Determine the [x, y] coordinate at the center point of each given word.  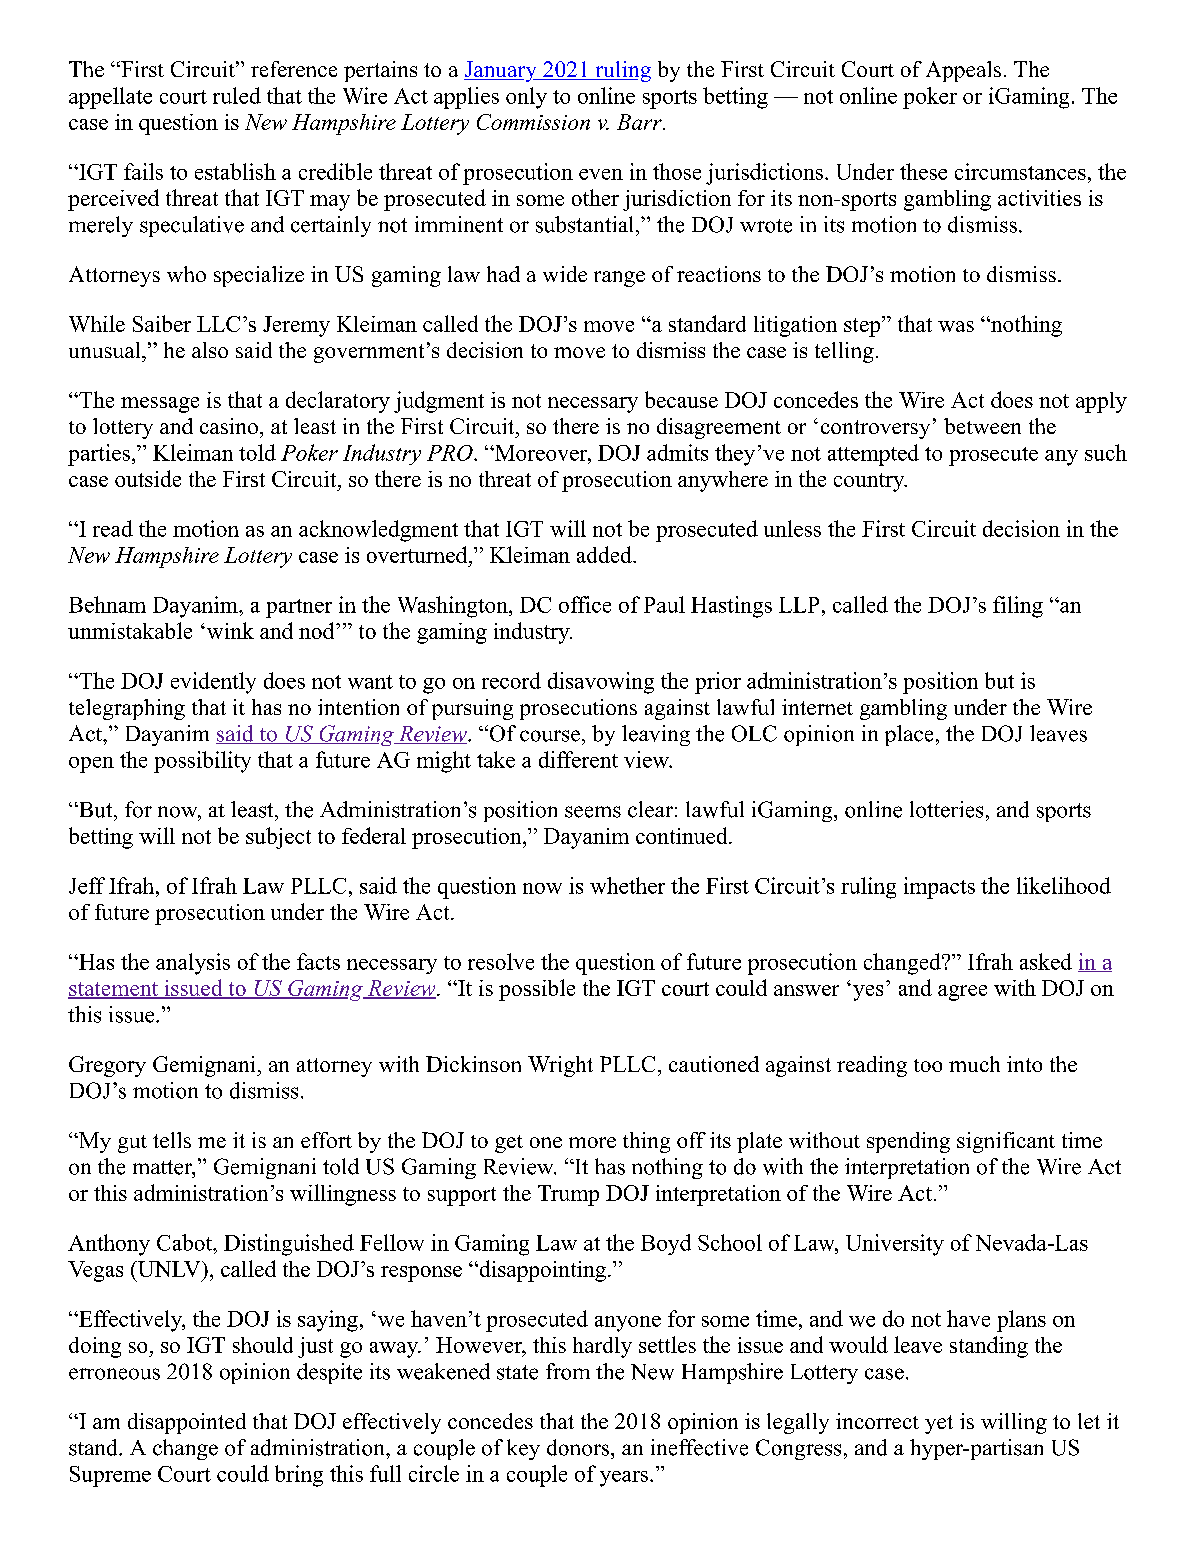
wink [229, 630]
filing [1018, 607]
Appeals [963, 71]
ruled [237, 95]
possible [537, 990]
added [605, 554]
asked [1046, 961]
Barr [640, 122]
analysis [193, 964]
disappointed [187, 1423]
